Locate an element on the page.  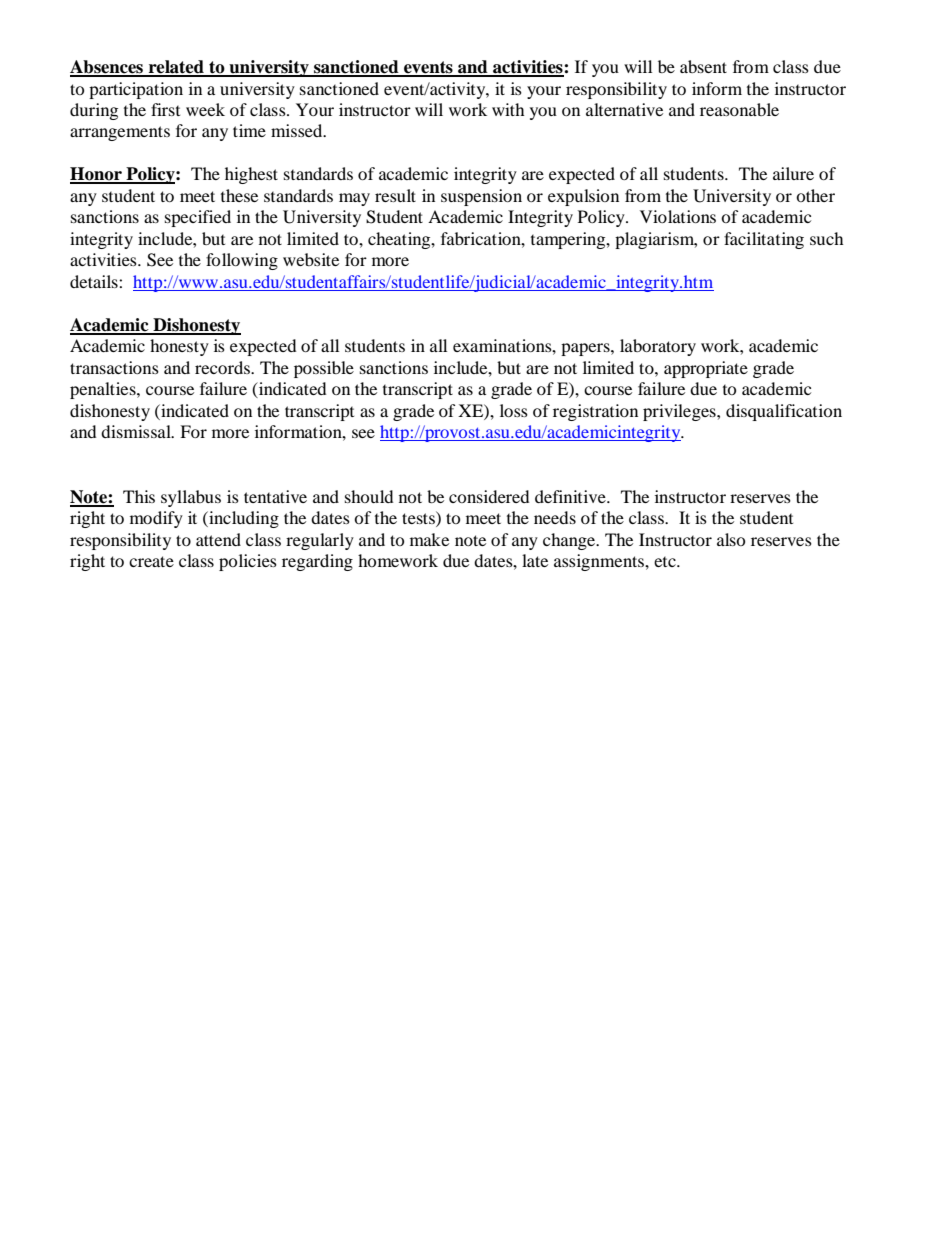
laboratory is located at coordinates (658, 347).
